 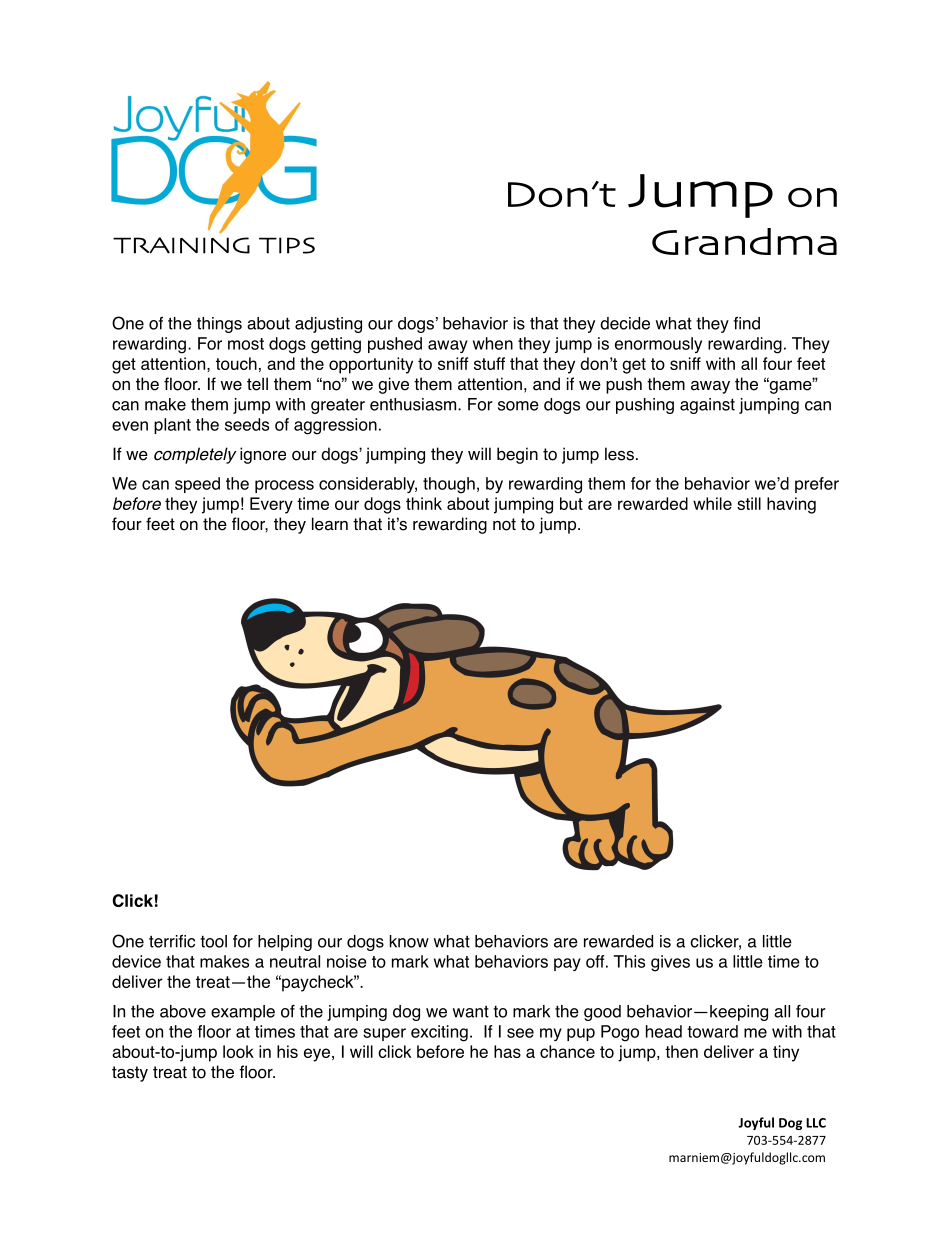 I want to click on seeds, so click(x=247, y=424).
